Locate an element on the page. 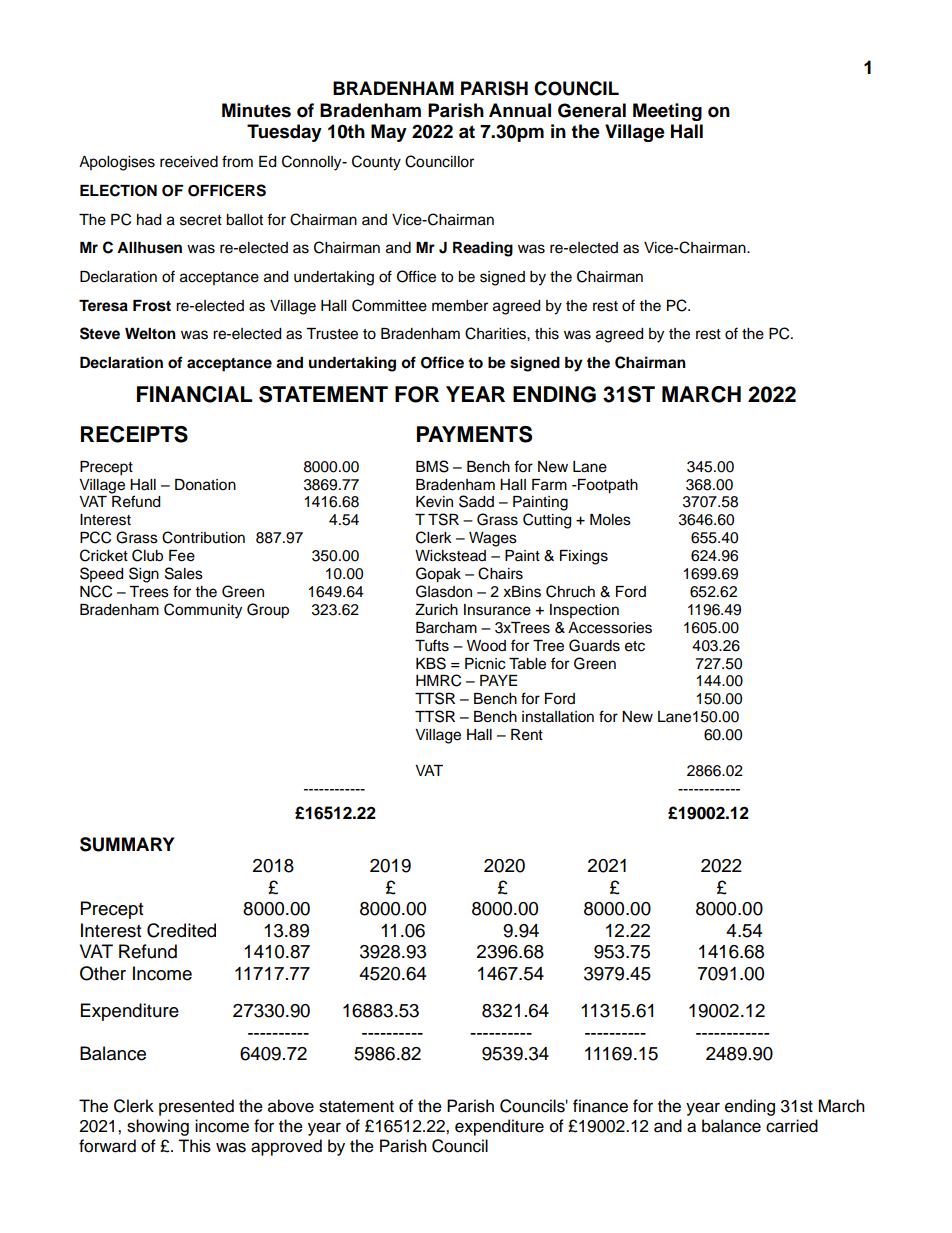 The width and height of the document is (952, 1233). Contribution is located at coordinates (203, 537).
